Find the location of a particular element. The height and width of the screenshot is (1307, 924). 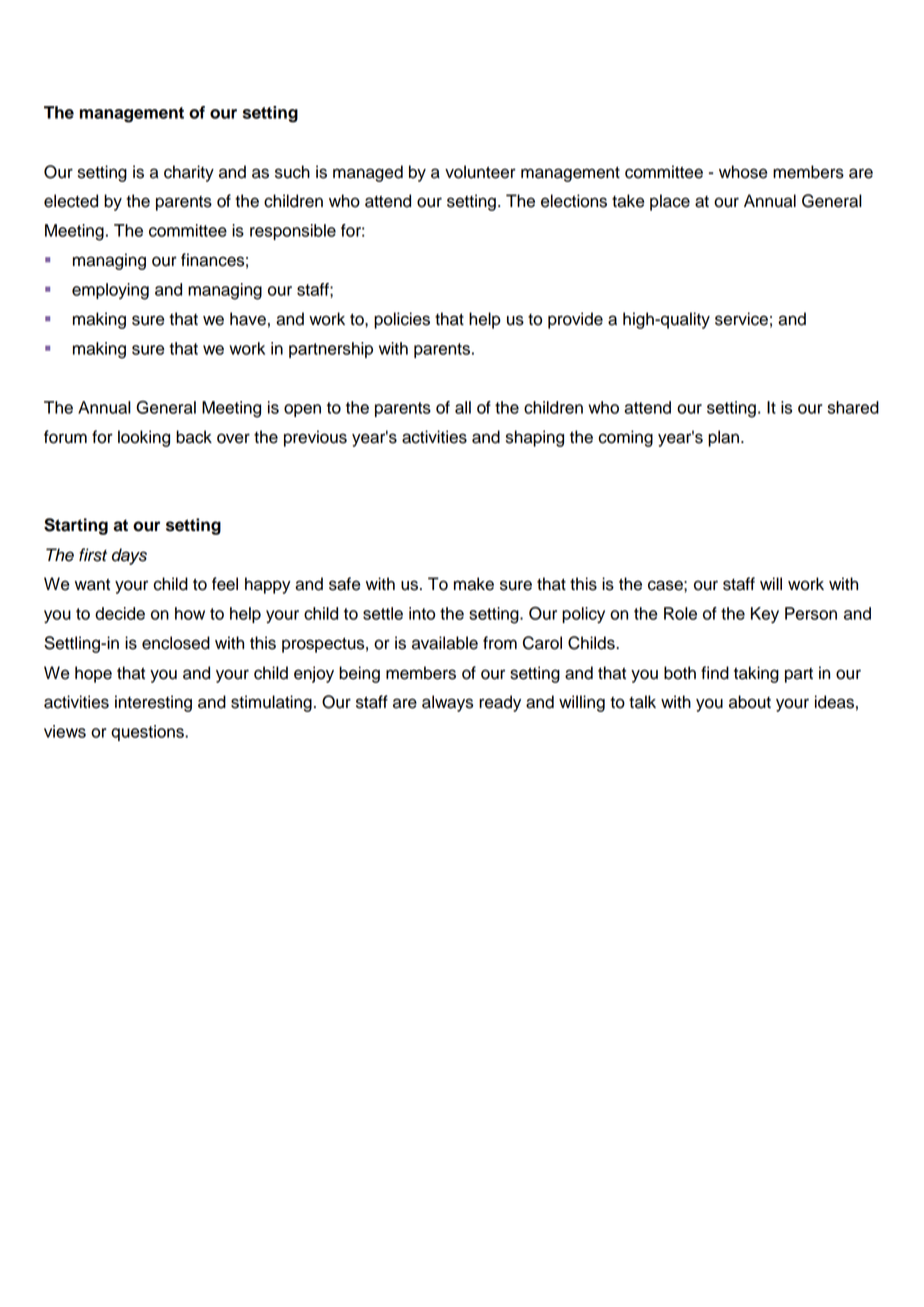

service is located at coordinates (741, 319).
